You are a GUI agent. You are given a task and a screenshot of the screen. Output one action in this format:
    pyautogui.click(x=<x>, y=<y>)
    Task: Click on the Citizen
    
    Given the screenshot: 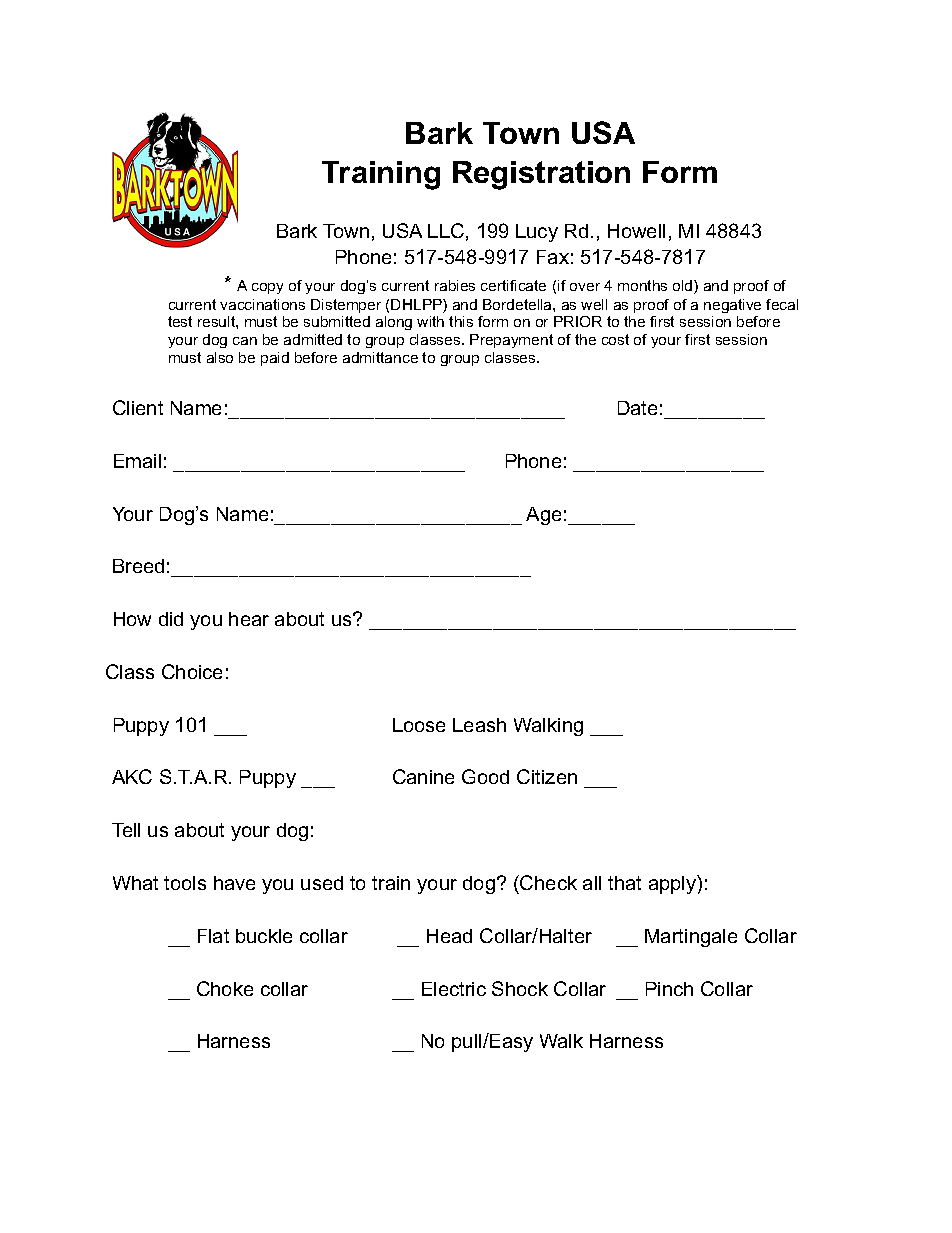 What is the action you would take?
    pyautogui.click(x=547, y=776)
